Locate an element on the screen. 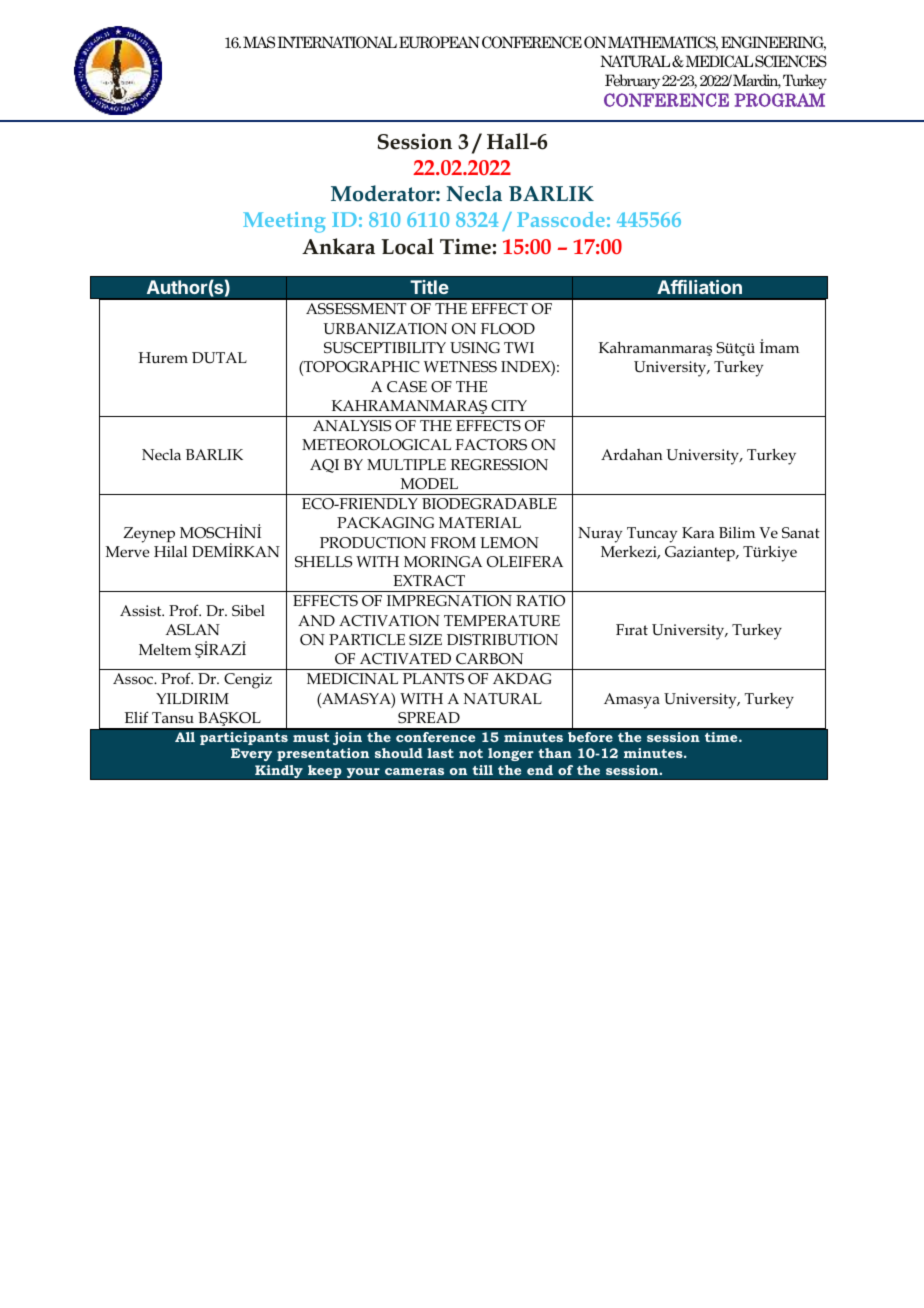  Meeting is located at coordinates (284, 222).
